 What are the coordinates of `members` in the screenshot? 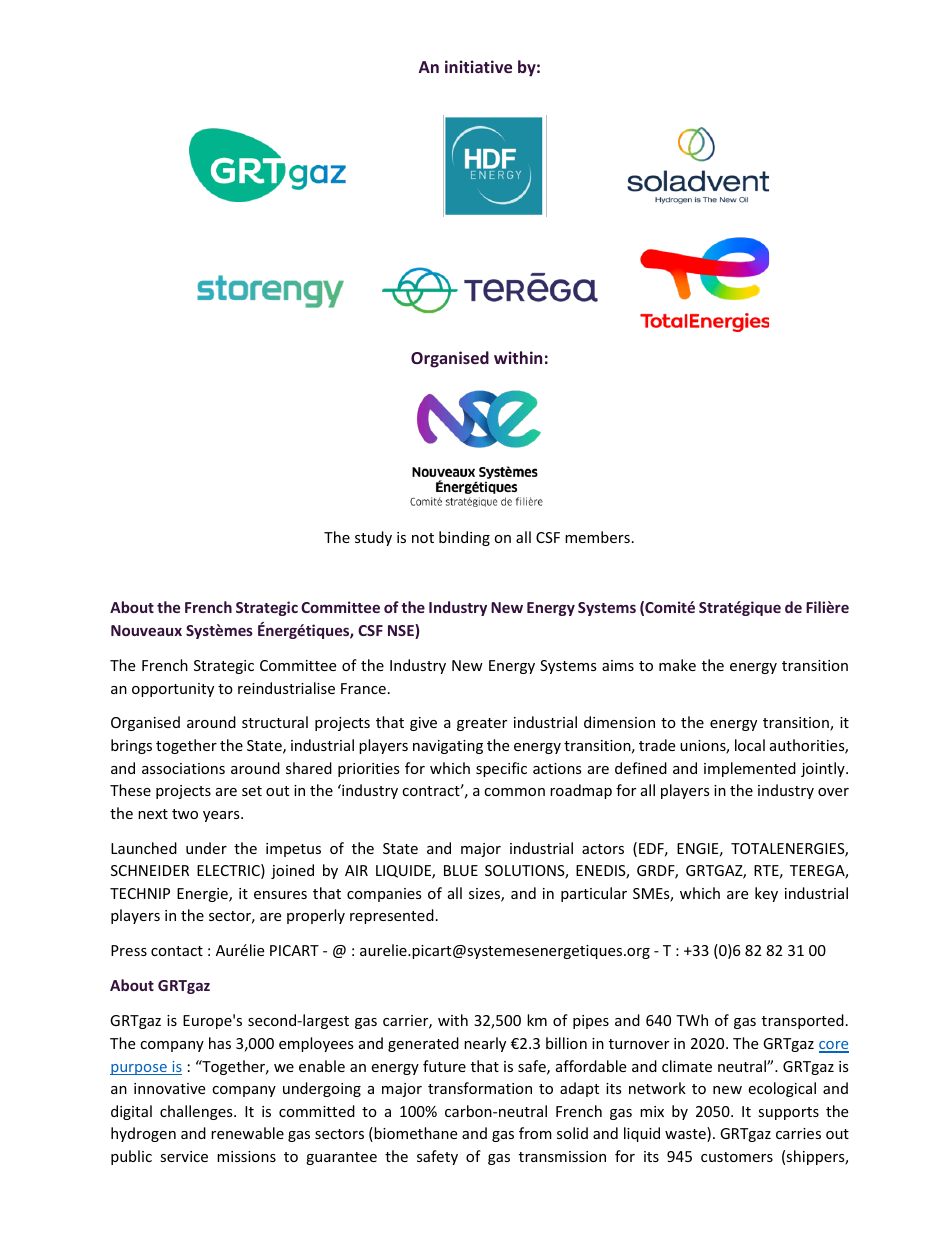 It's located at (597, 537).
